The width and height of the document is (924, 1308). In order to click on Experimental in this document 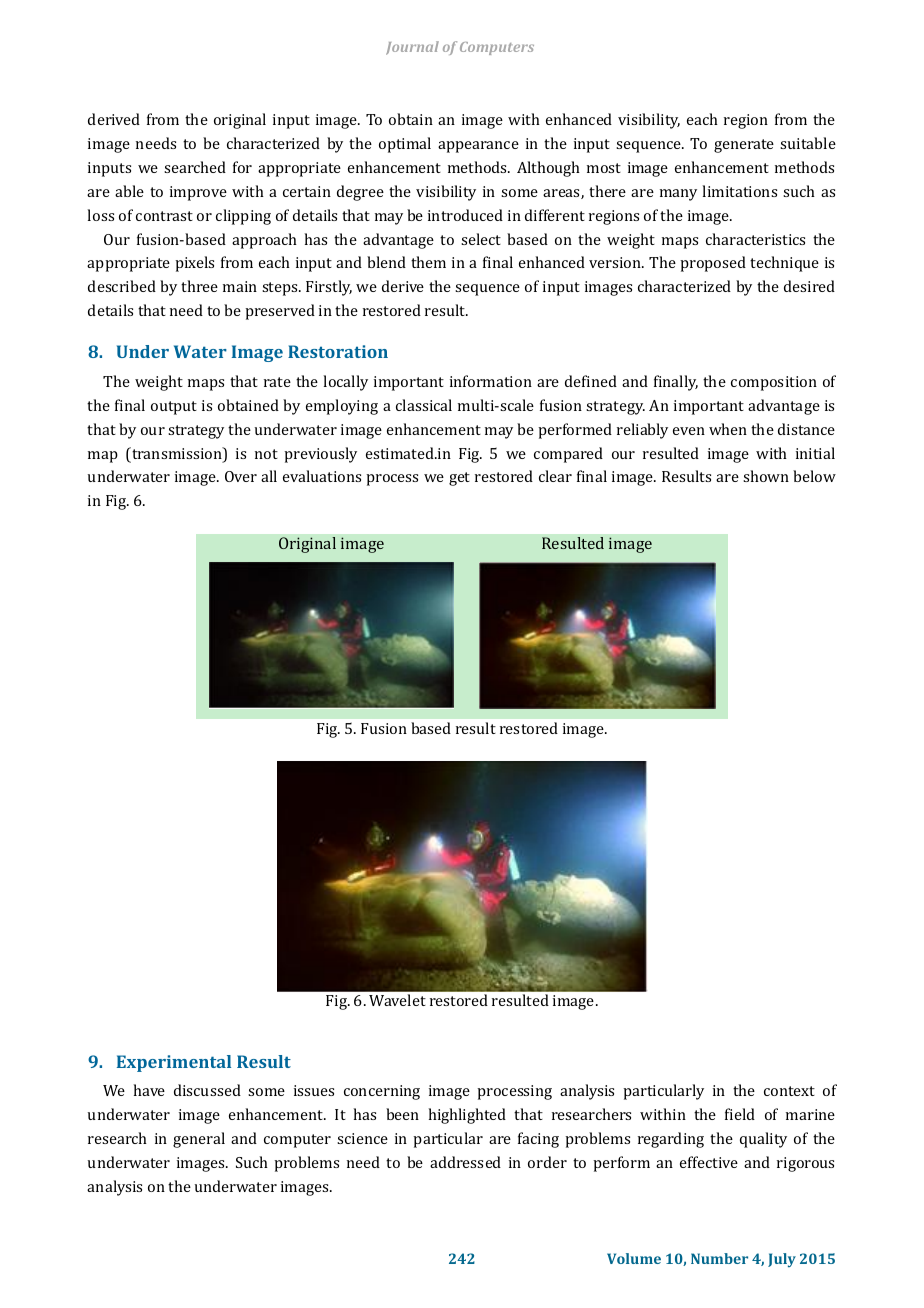, I will do `click(174, 1063)`.
